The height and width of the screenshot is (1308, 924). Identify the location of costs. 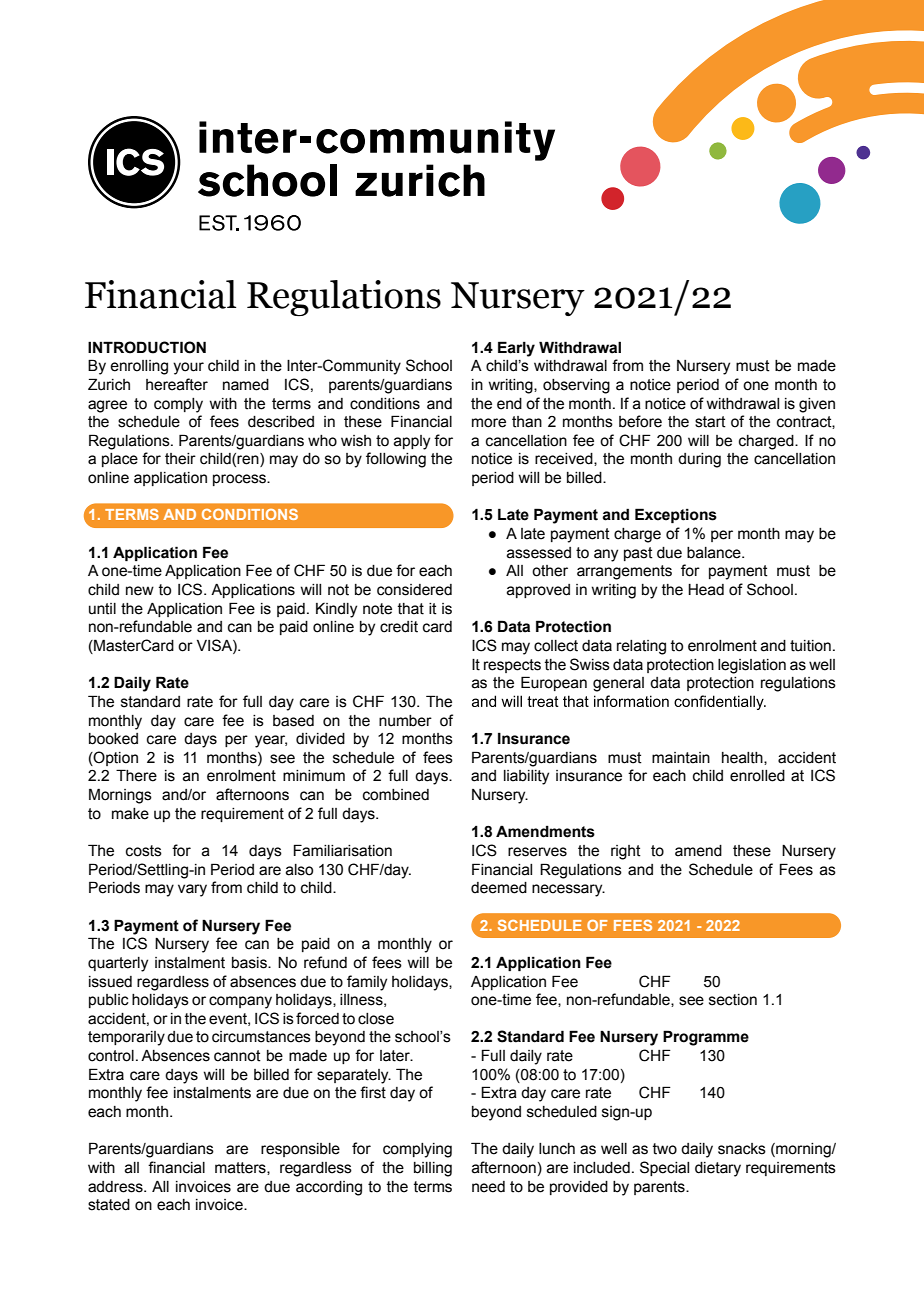
(144, 851).
